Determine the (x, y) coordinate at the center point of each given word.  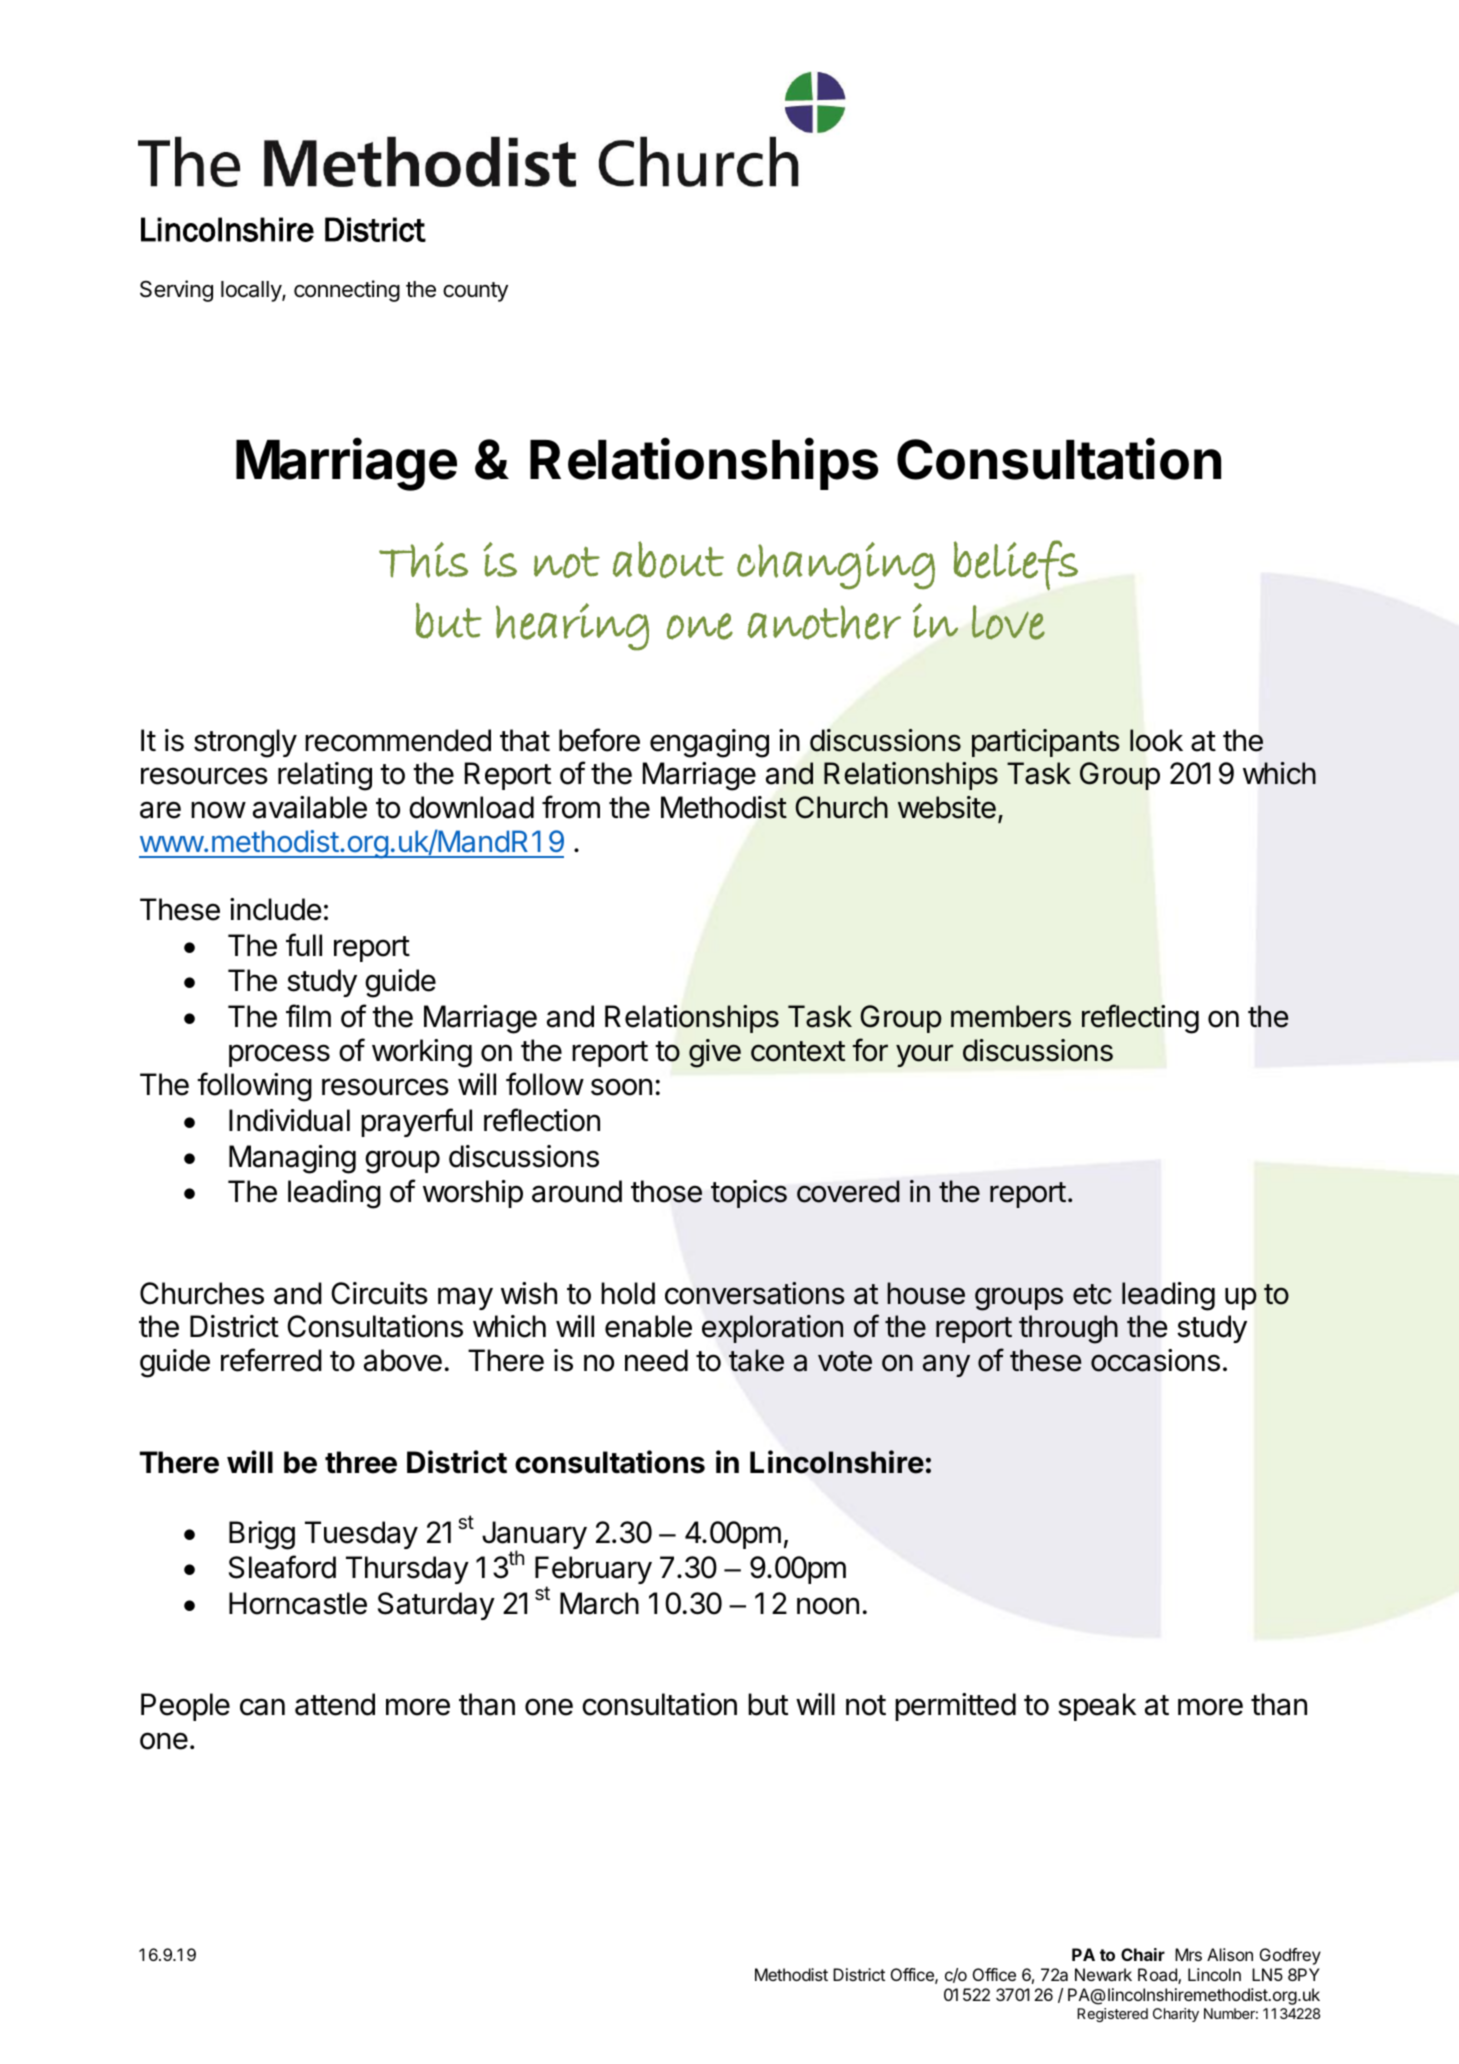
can (262, 1707)
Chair (1143, 1954)
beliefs (1016, 565)
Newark (1103, 1974)
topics (749, 1194)
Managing (292, 1159)
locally (252, 291)
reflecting (1140, 1019)
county (475, 292)
